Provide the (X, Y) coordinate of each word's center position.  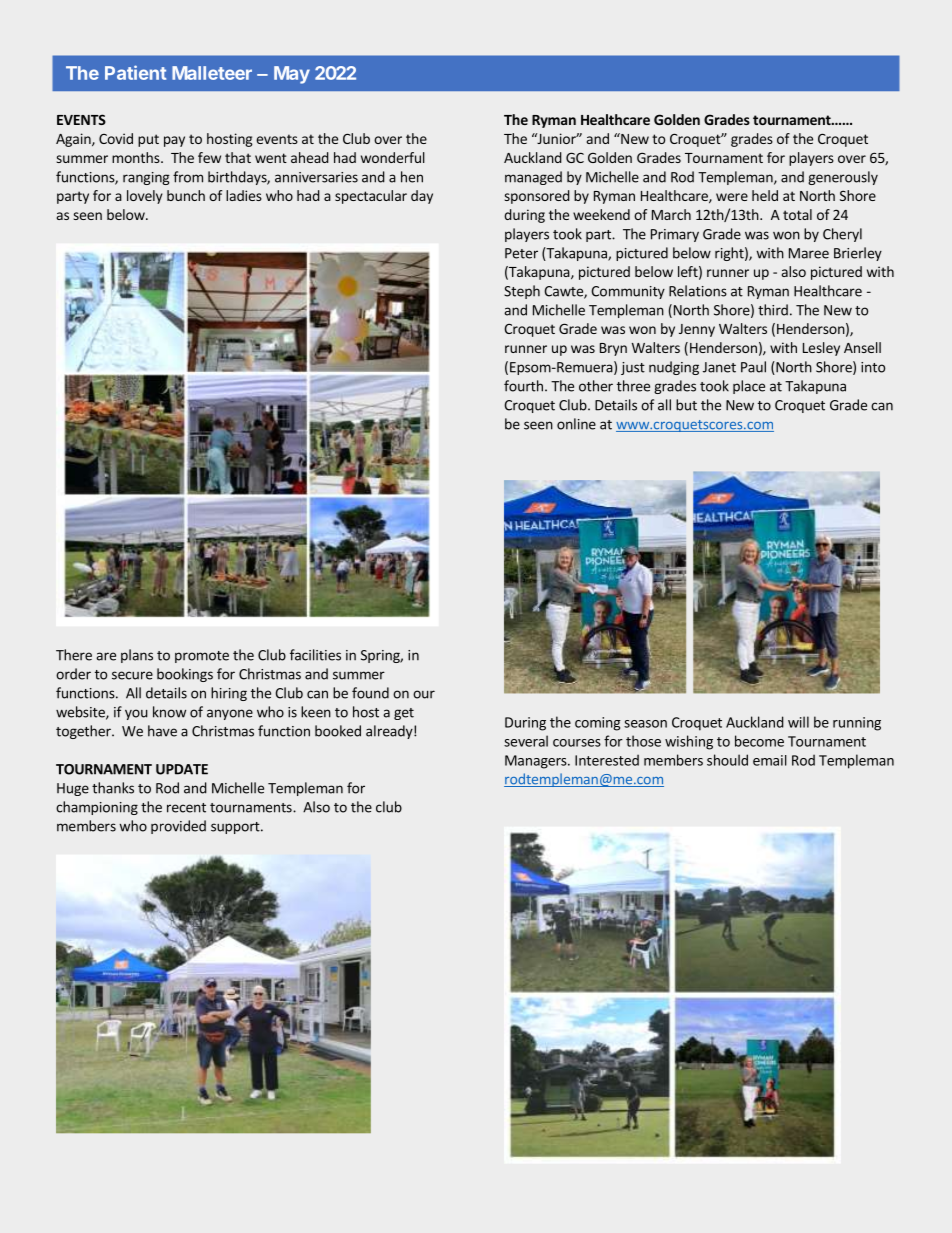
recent (186, 808)
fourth (523, 386)
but (686, 405)
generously (843, 178)
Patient (135, 72)
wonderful (393, 157)
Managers (537, 762)
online (576, 424)
